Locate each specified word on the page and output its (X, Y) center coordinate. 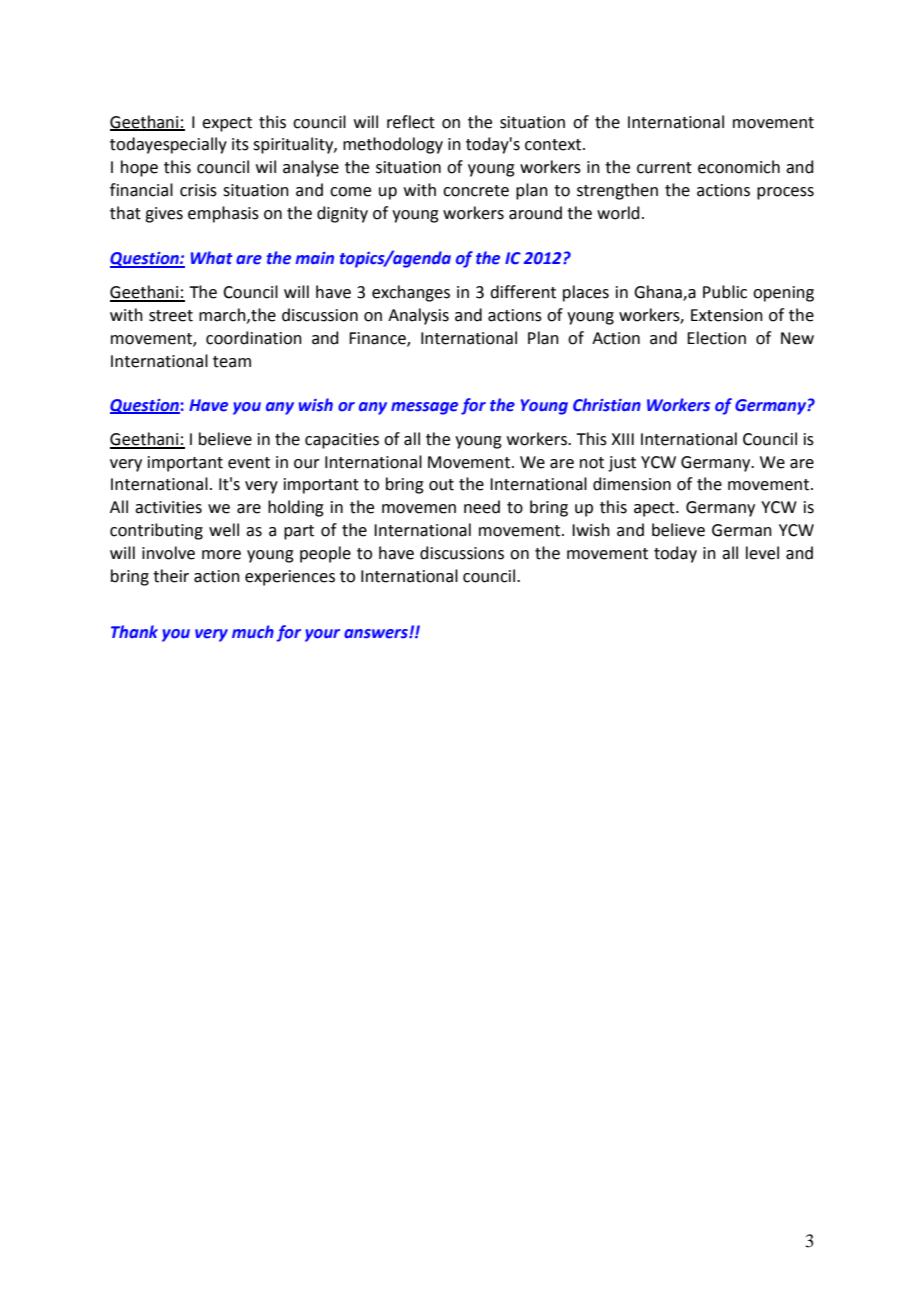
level (762, 553)
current (664, 168)
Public (725, 292)
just (622, 464)
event (249, 463)
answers (377, 634)
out (441, 485)
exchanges (411, 293)
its (240, 144)
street (171, 316)
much (253, 632)
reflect (411, 122)
